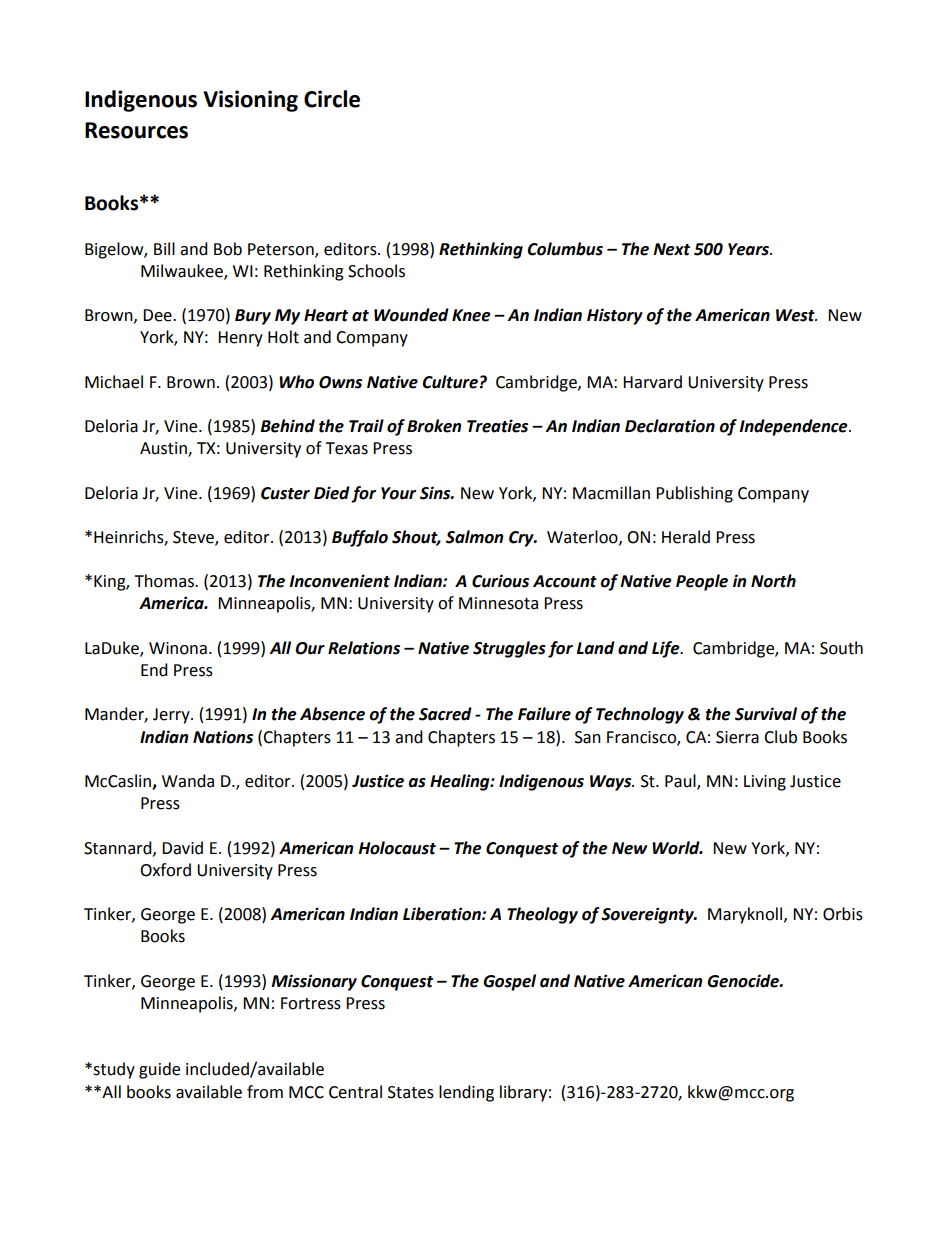 This image has height=1233, width=952. Describe the element at coordinates (159, 1070) in the image. I see `guide` at that location.
